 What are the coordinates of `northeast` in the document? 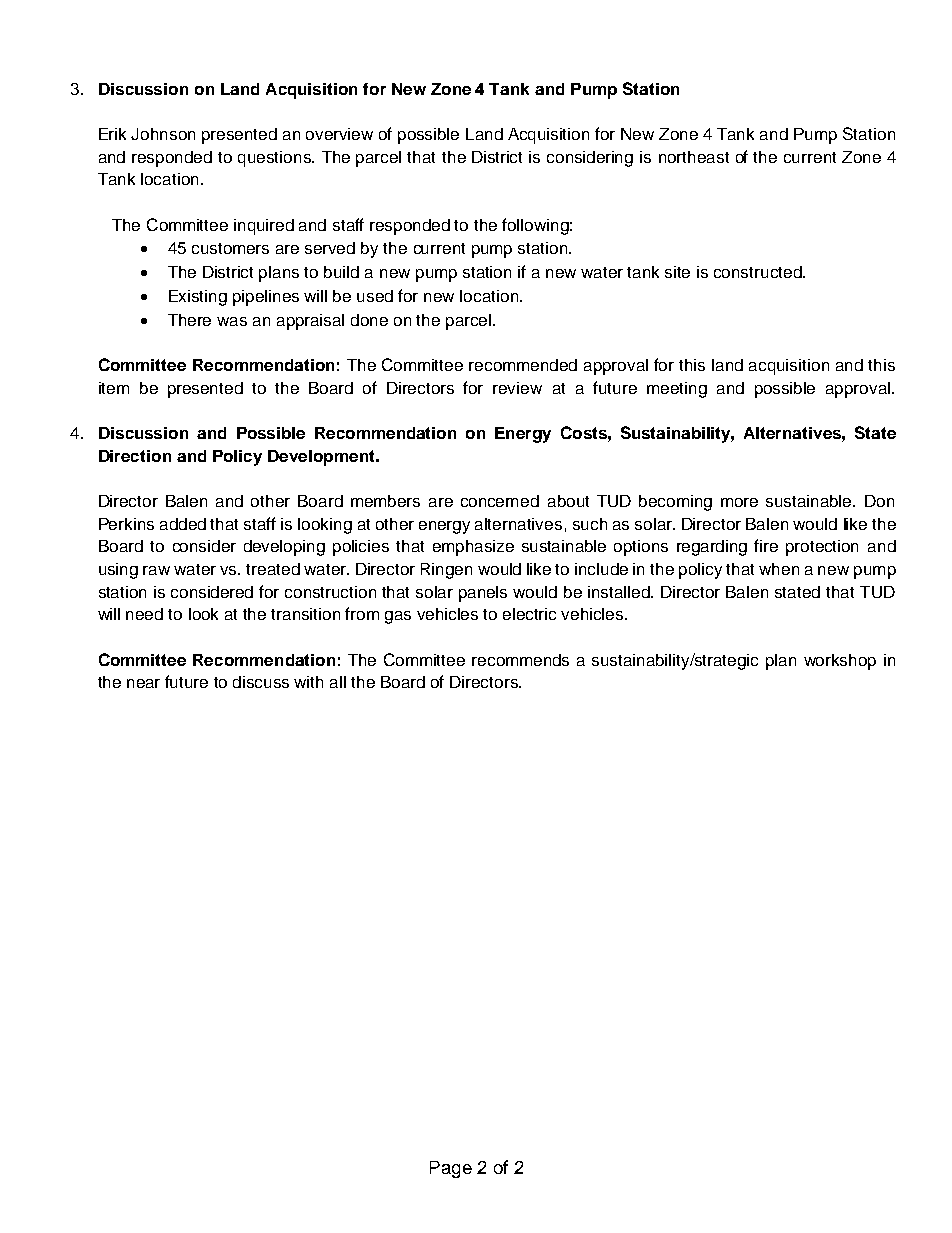 It's located at (694, 157).
